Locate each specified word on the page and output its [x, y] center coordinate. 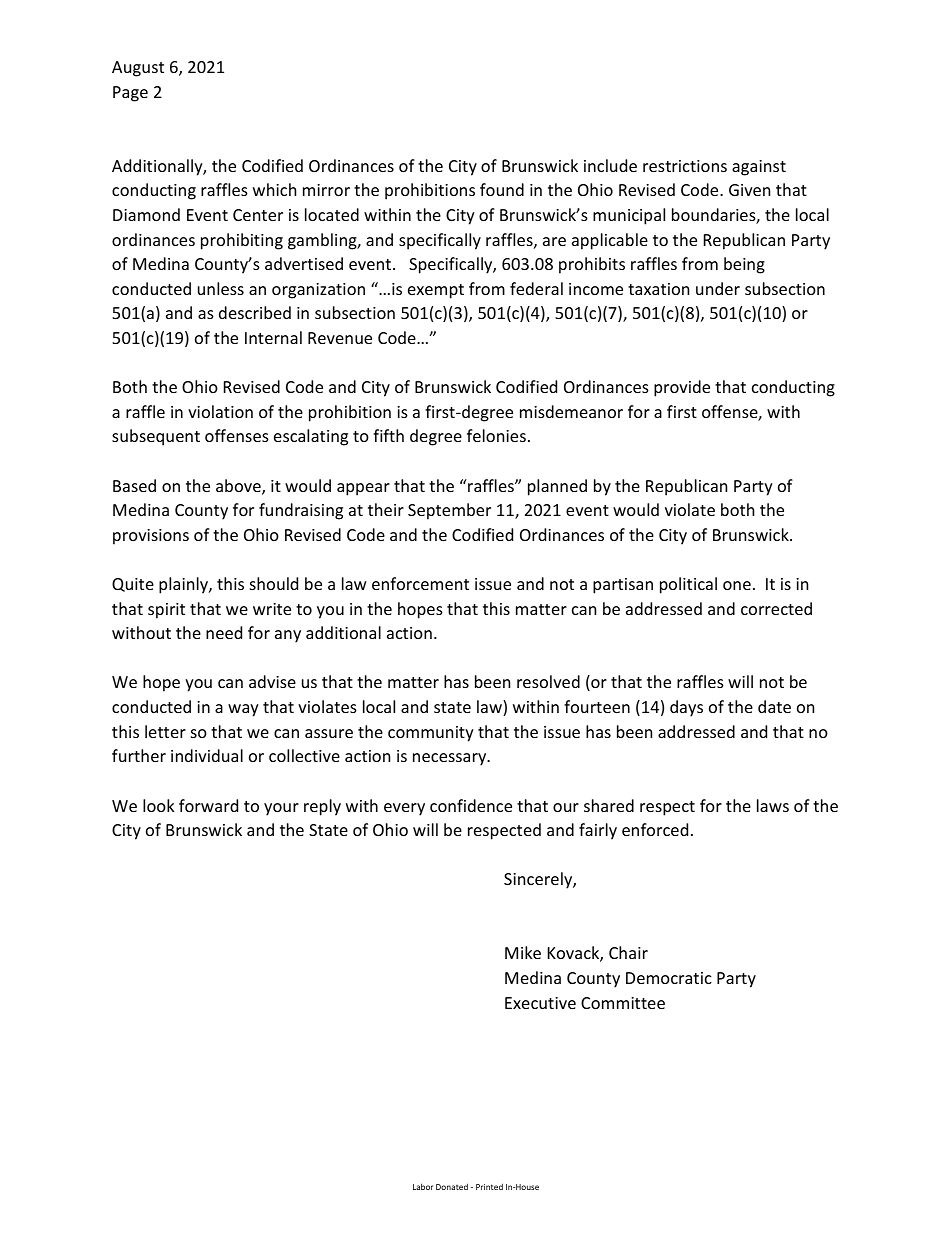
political [688, 585]
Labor [423, 1186]
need [224, 632]
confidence [471, 805]
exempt [436, 291]
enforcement [420, 583]
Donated [452, 1186]
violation [220, 411]
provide [682, 388]
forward [208, 805]
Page [130, 94]
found [502, 189]
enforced [655, 829]
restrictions [685, 166]
